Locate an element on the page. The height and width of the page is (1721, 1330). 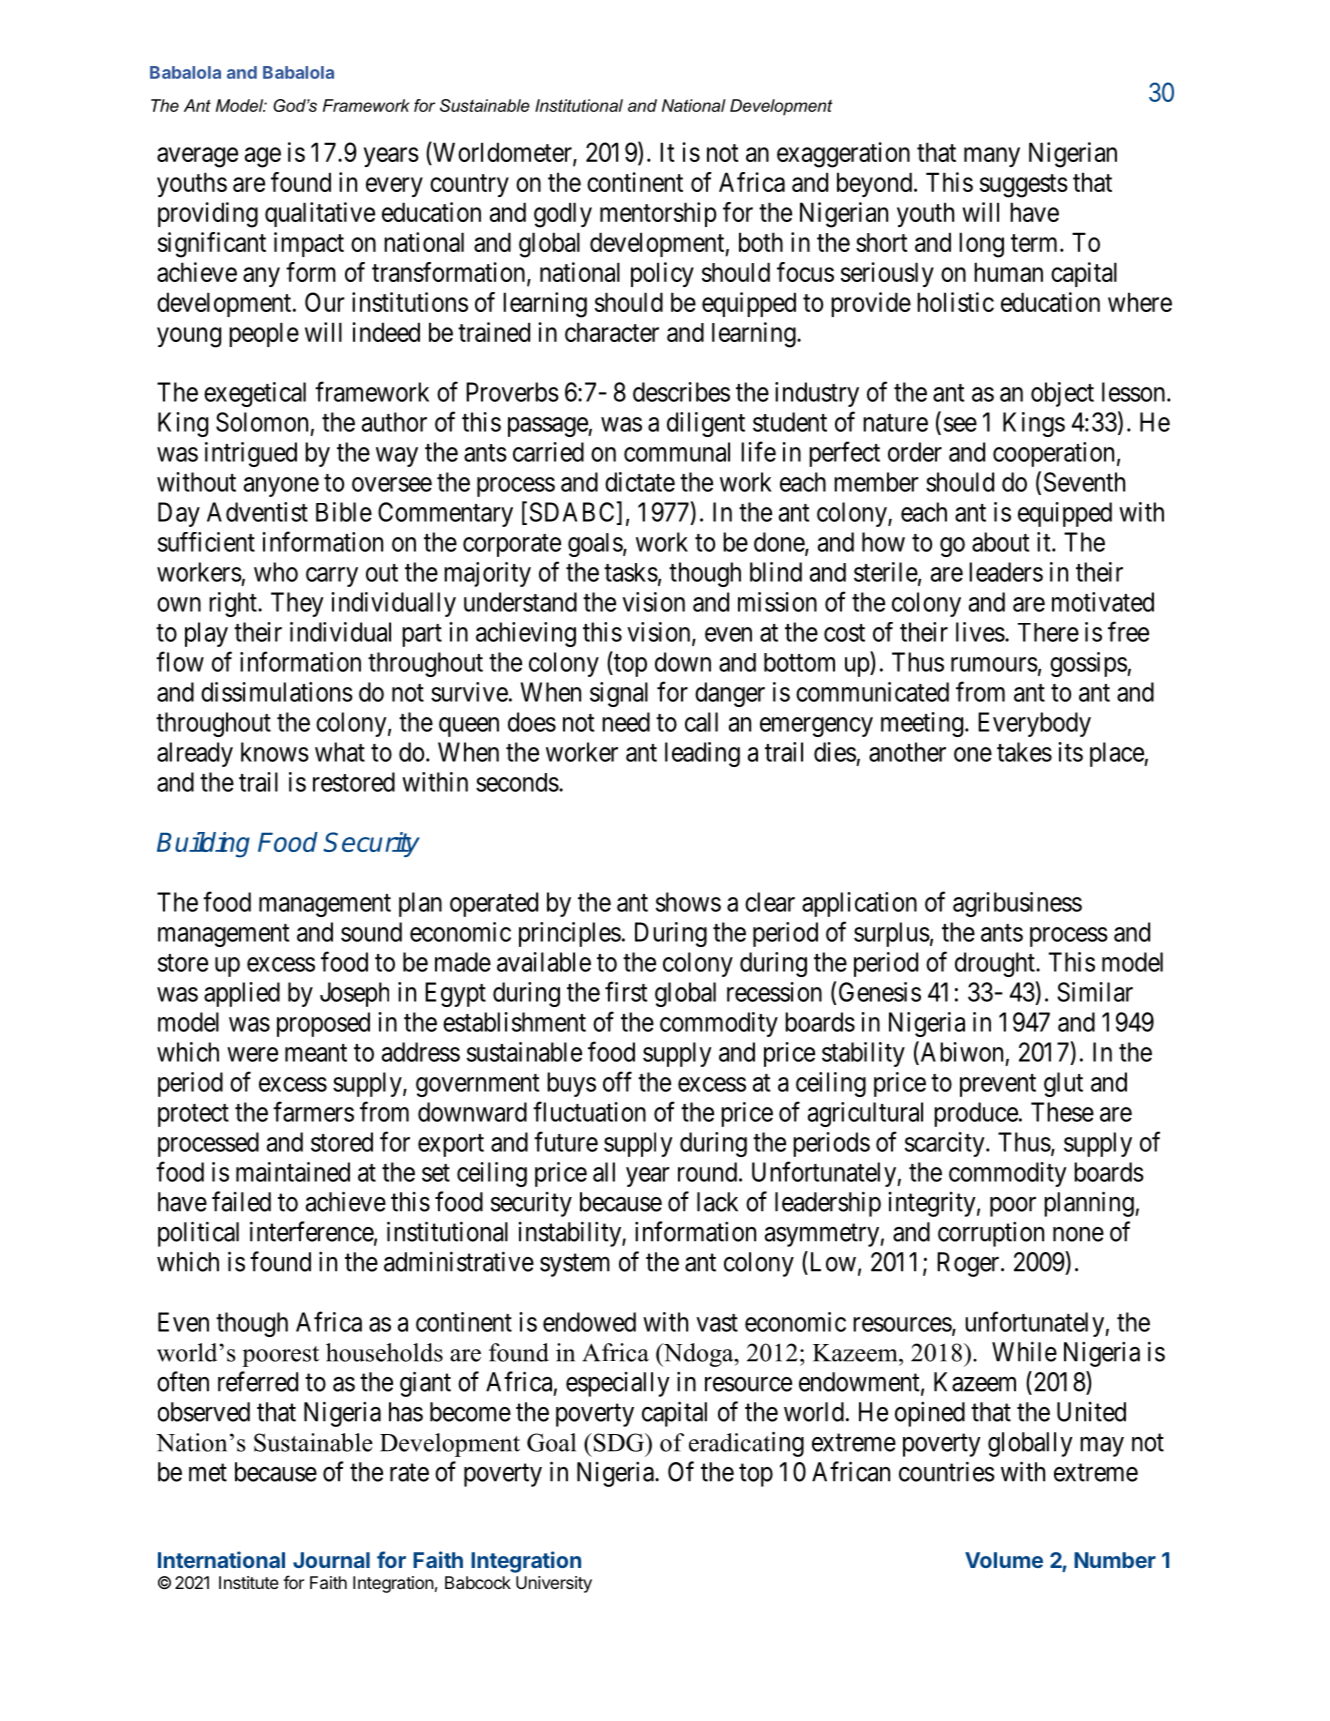
University is located at coordinates (554, 1584).
